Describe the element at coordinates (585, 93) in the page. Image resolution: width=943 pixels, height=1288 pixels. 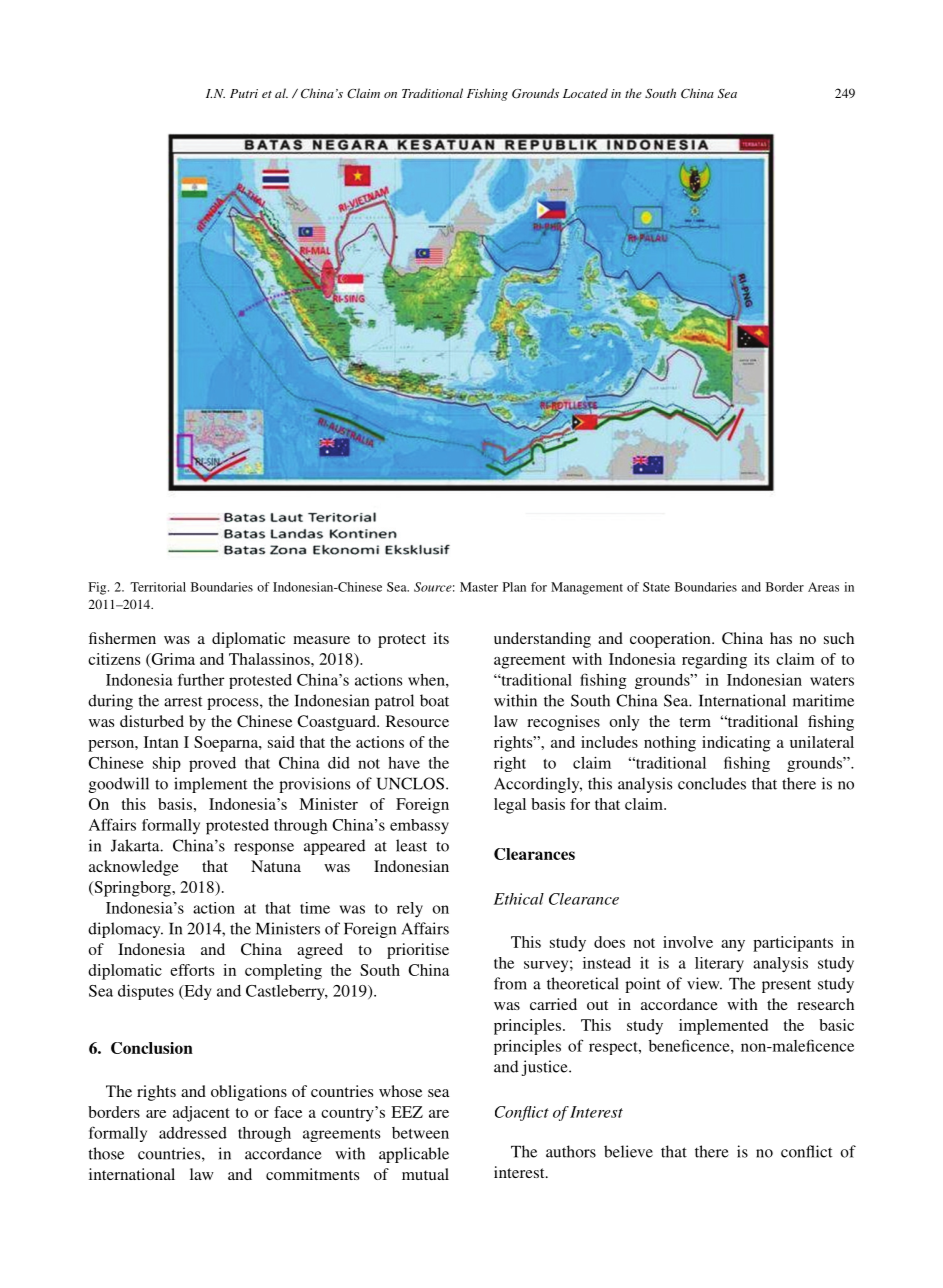
I see `Located` at that location.
